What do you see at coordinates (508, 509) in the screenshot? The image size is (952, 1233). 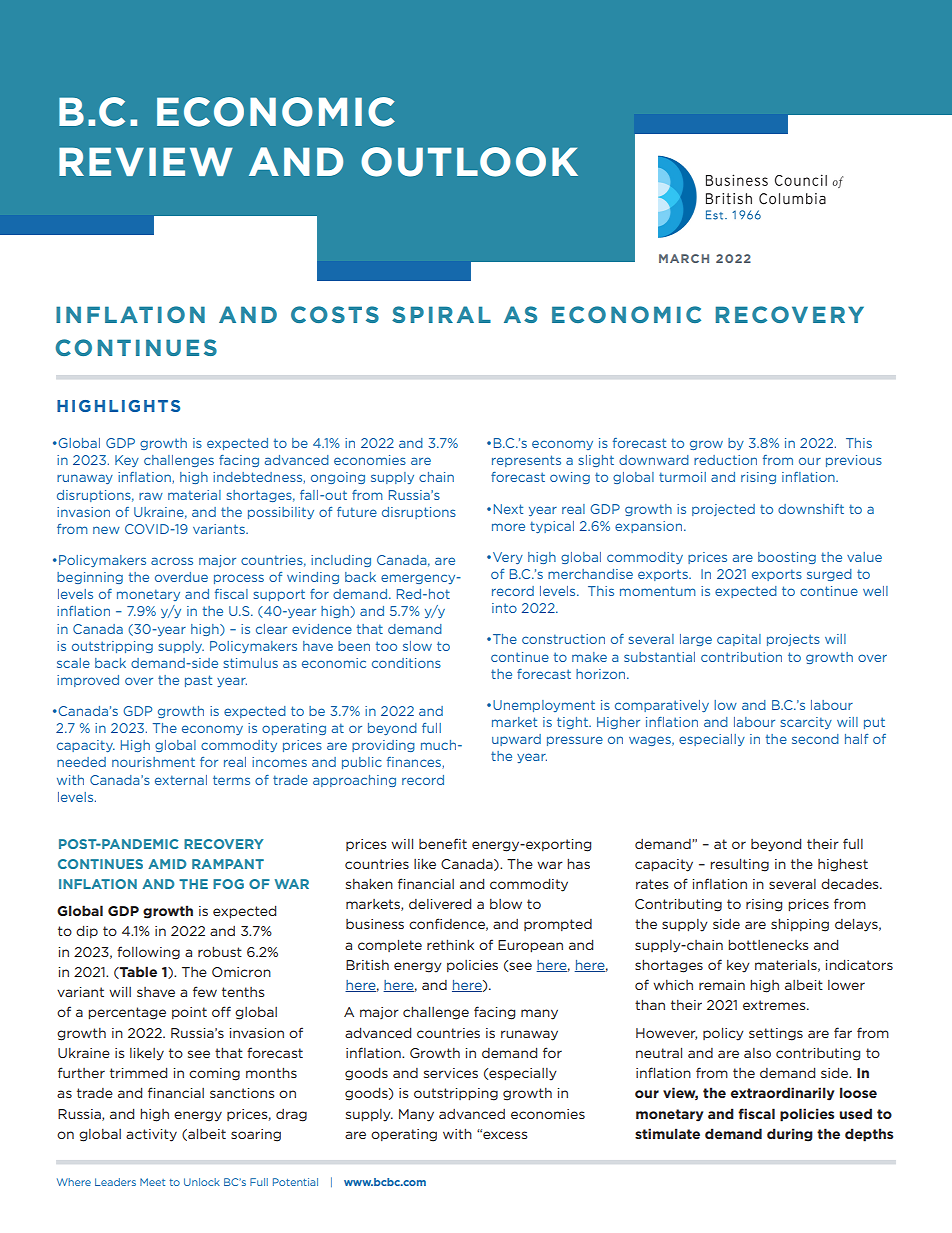 I see `Next` at bounding box center [508, 509].
